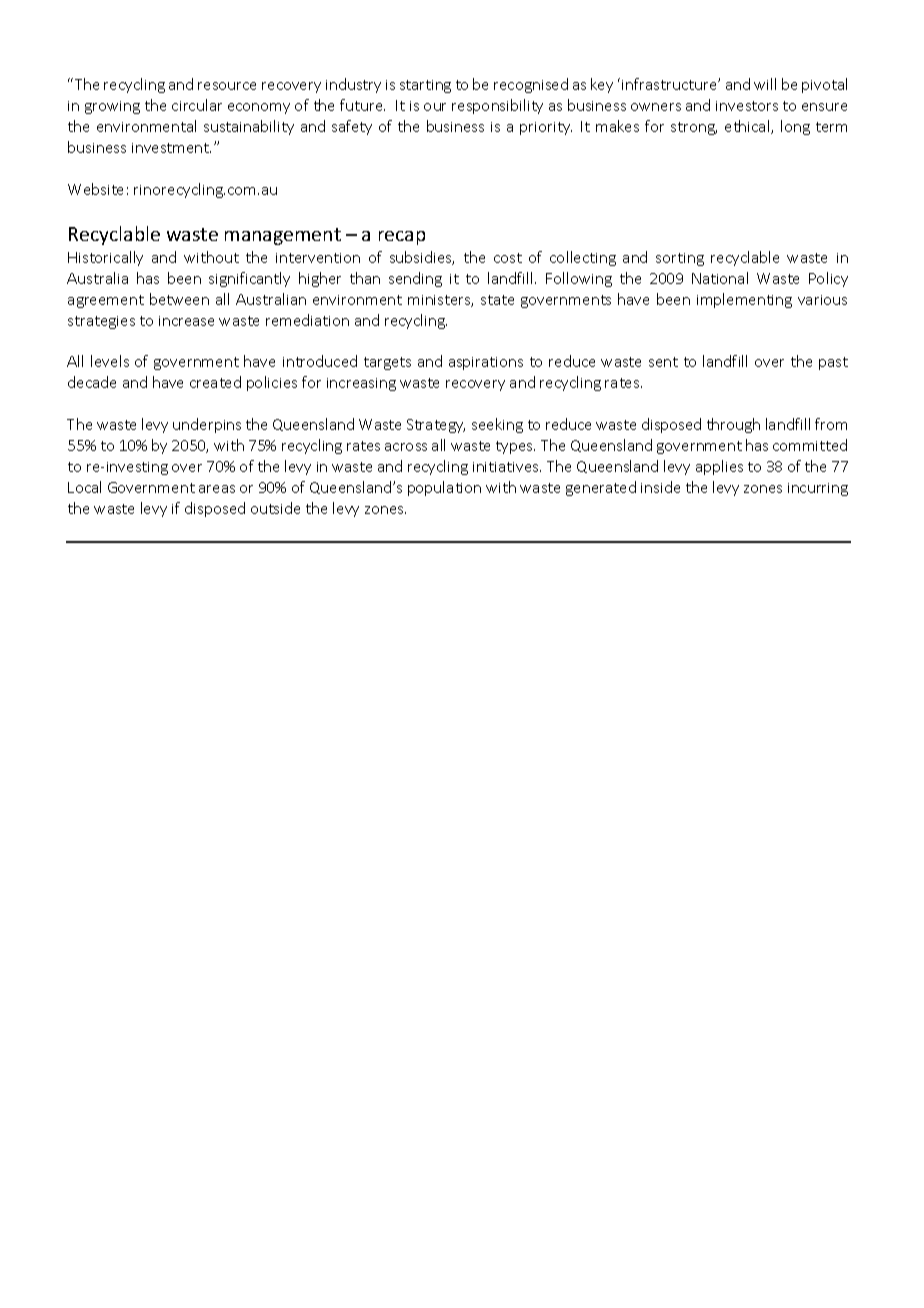 This screenshot has height=1308, width=924. Describe the element at coordinates (197, 105) in the screenshot. I see `circular` at that location.
